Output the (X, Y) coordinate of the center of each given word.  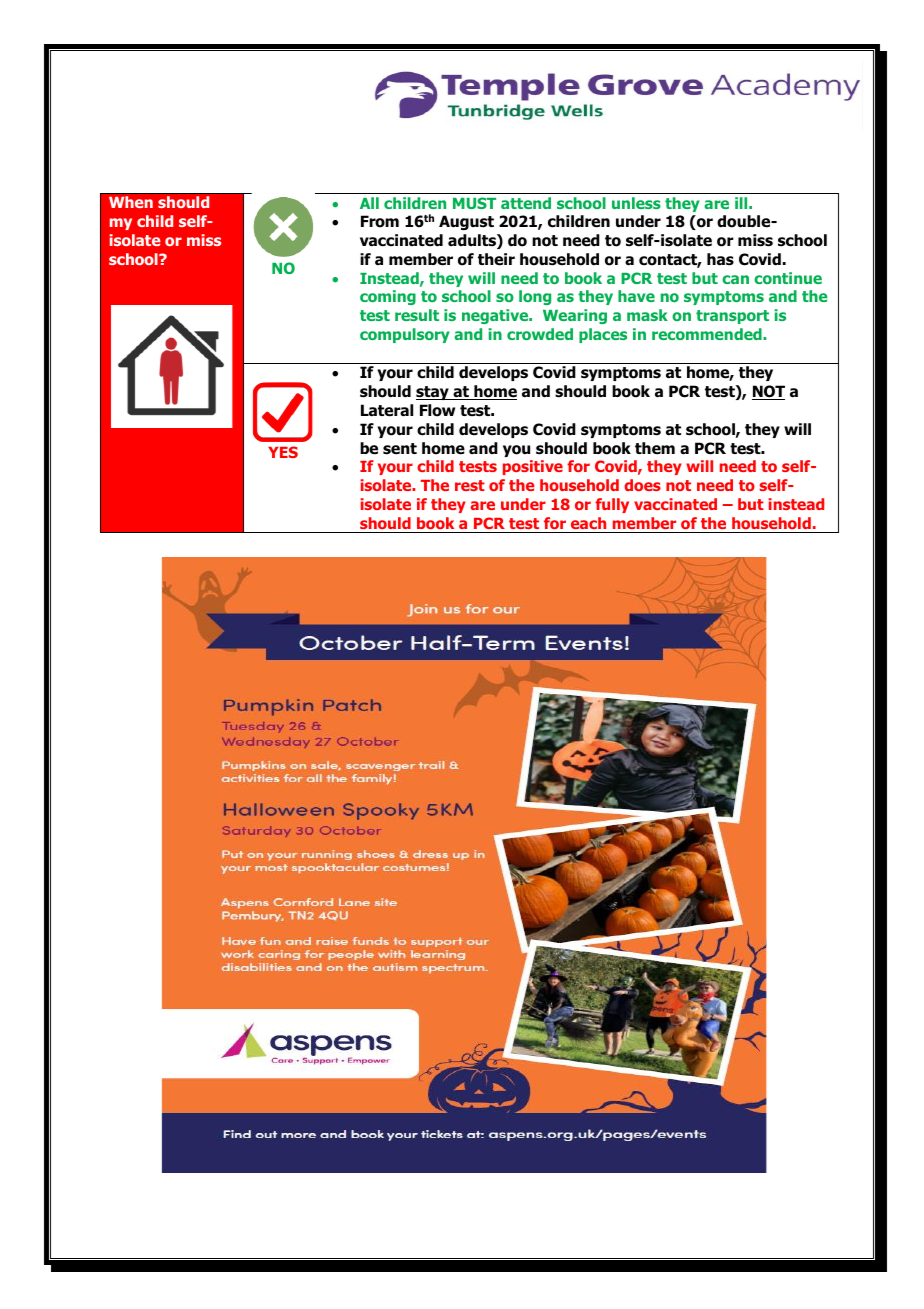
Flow (437, 410)
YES (283, 452)
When (131, 202)
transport (732, 317)
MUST (474, 203)
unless (636, 203)
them (655, 448)
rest (470, 485)
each (588, 523)
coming (388, 297)
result (417, 315)
